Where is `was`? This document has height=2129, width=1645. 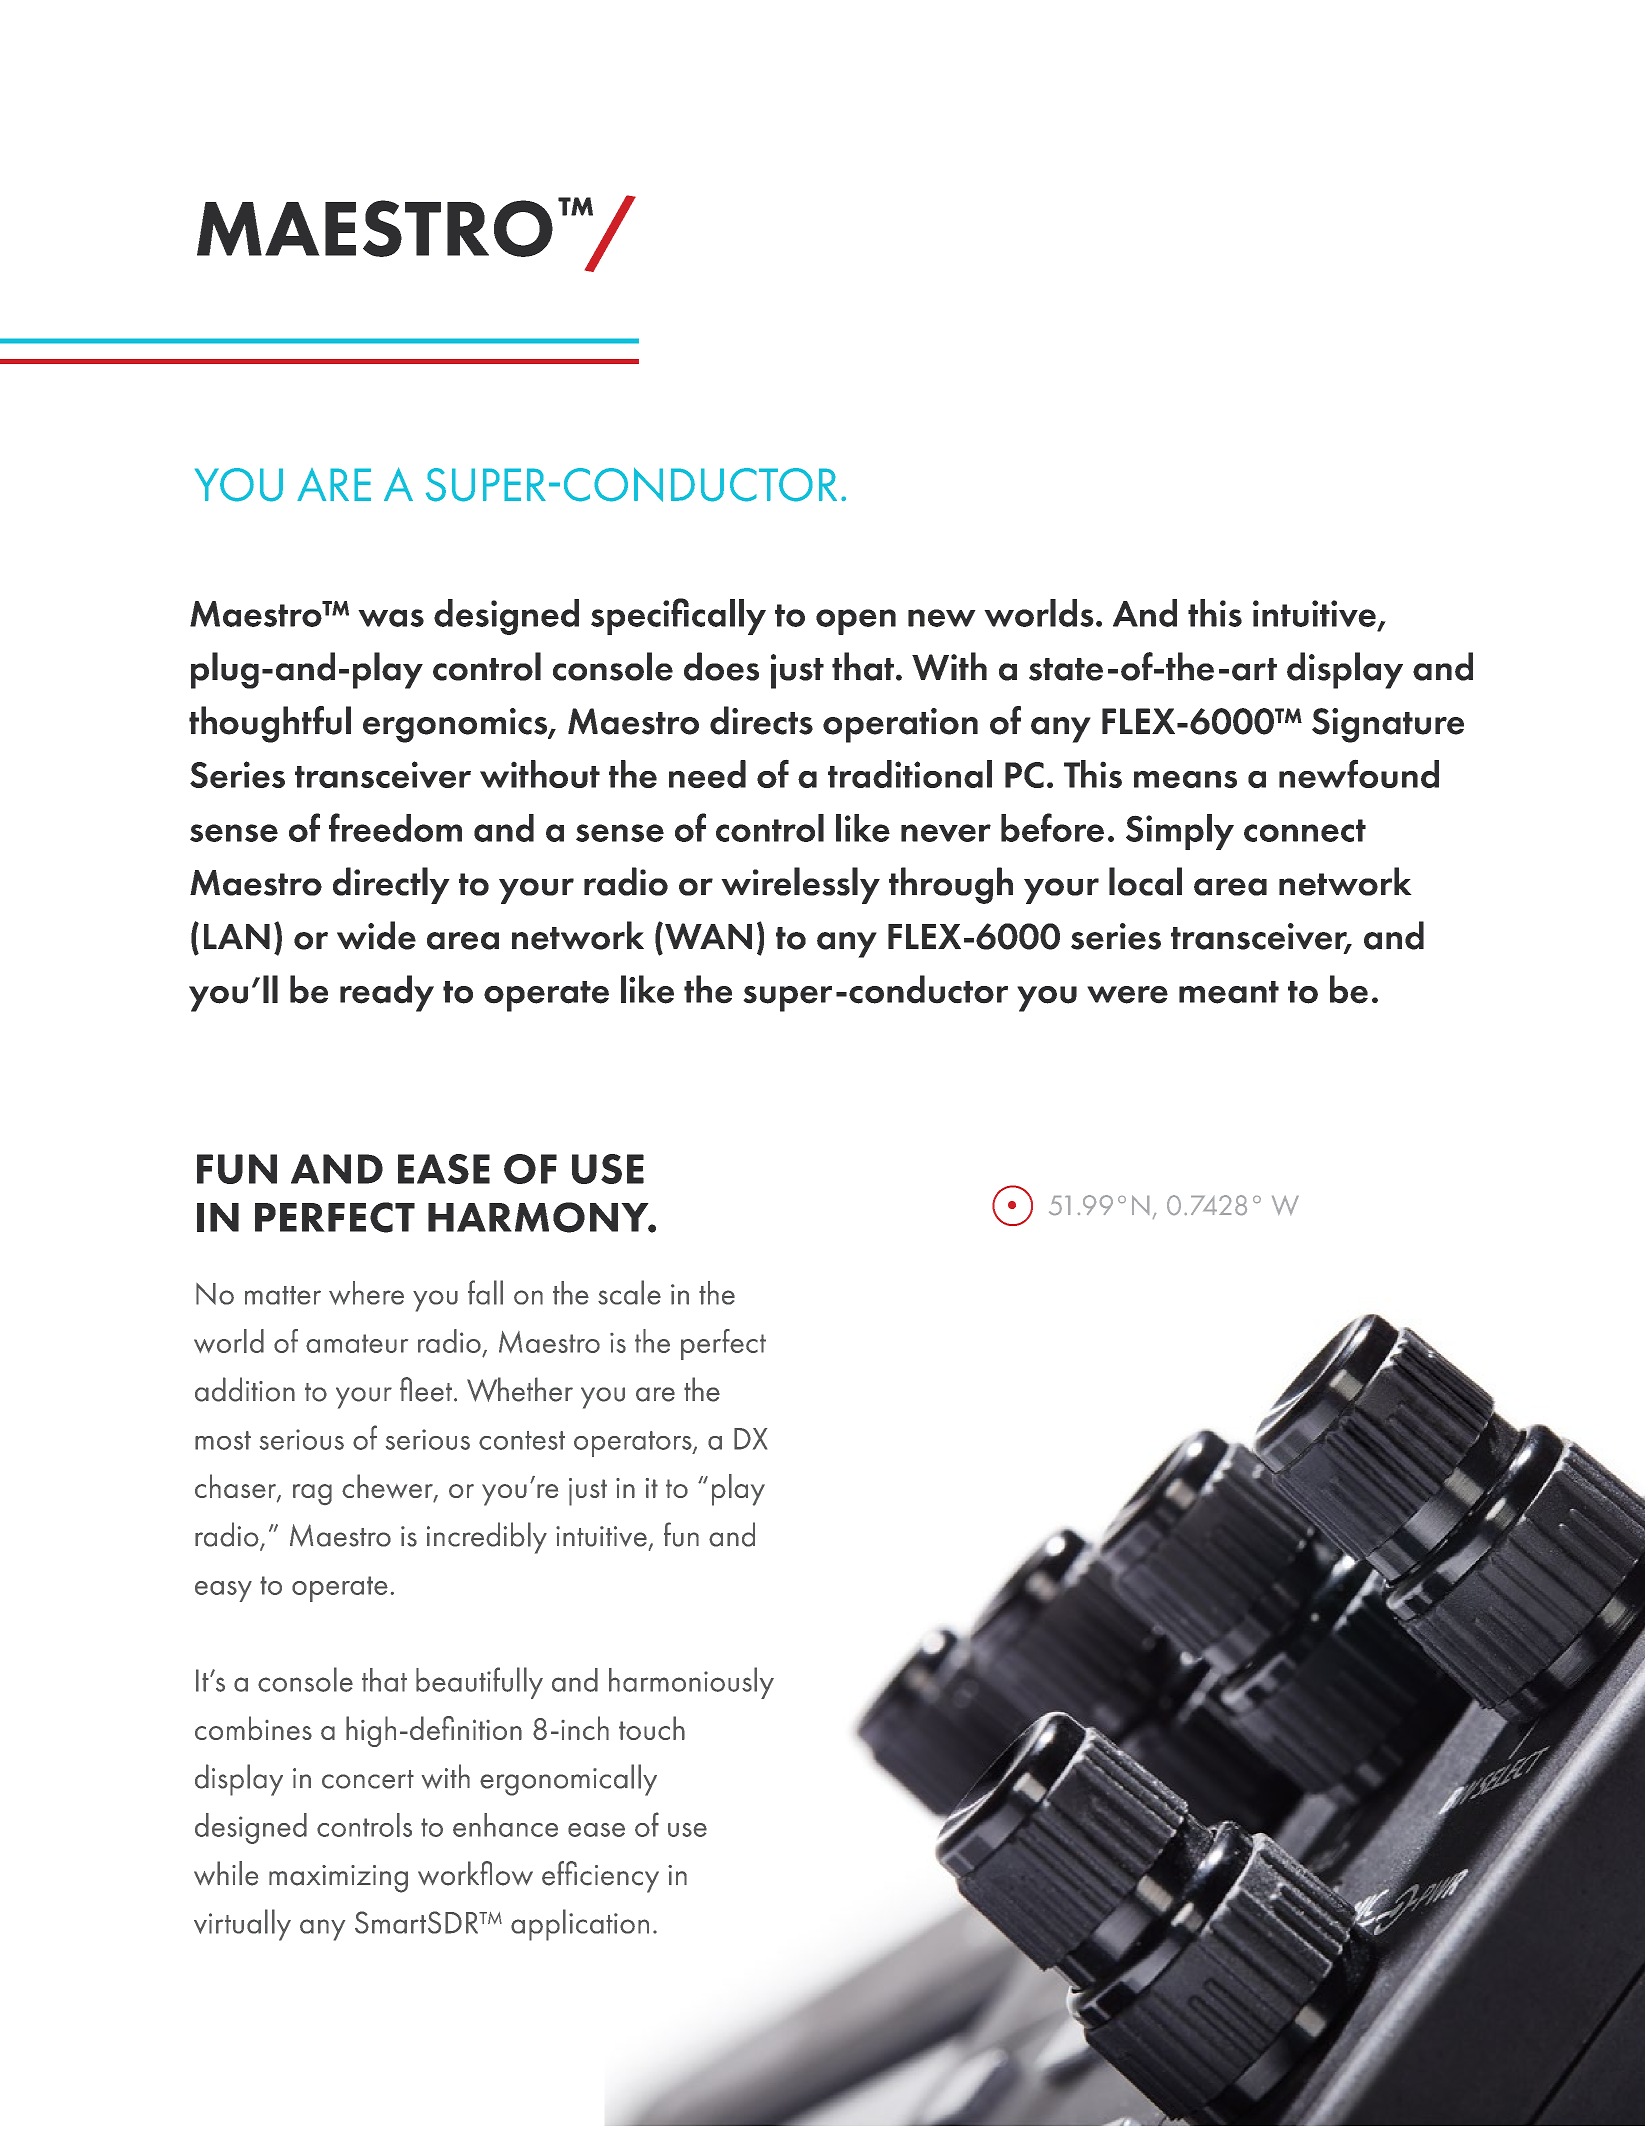
was is located at coordinates (391, 618).
